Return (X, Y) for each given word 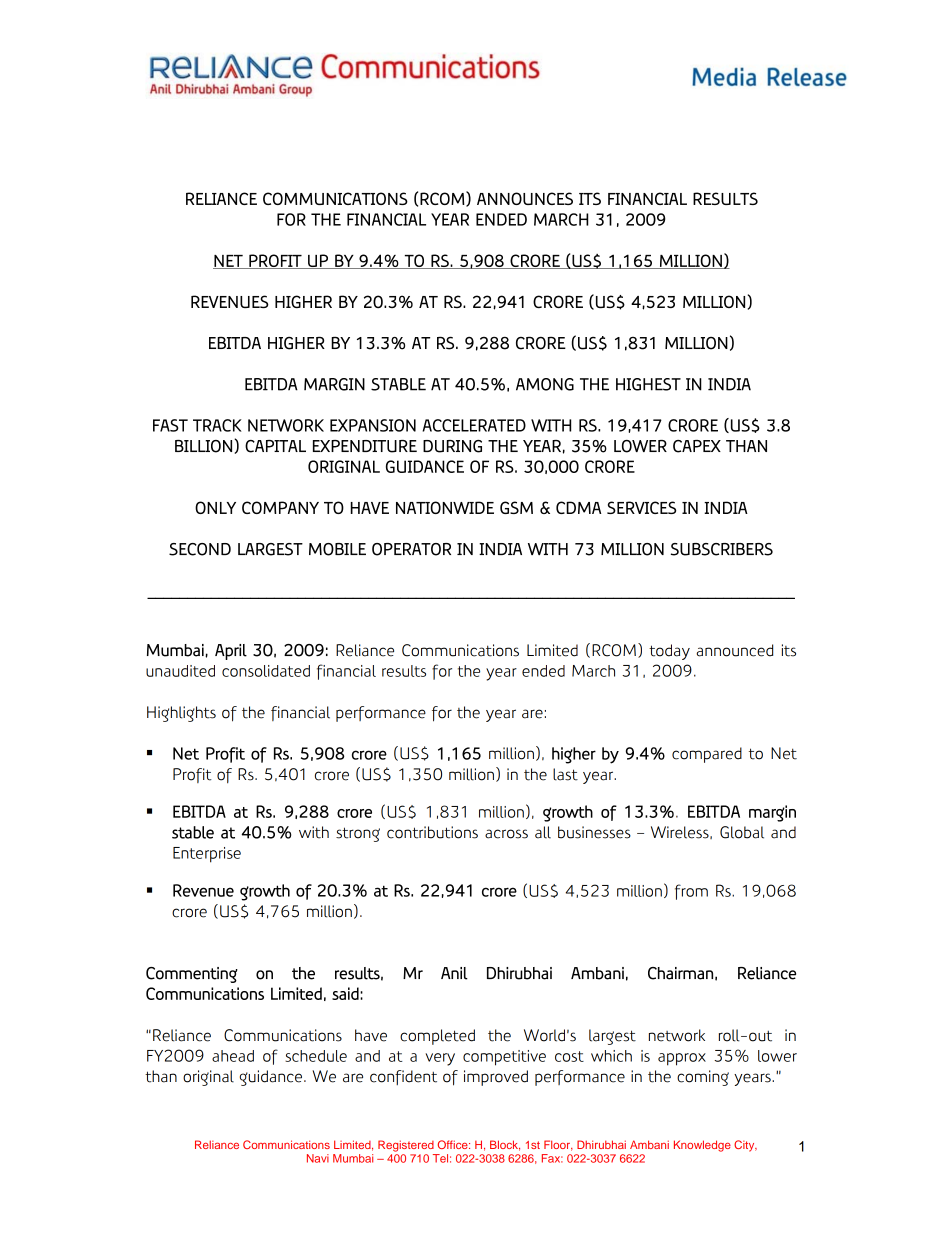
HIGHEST (648, 384)
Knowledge (702, 1146)
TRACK (217, 425)
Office (453, 1144)
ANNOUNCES (525, 198)
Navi (318, 1158)
